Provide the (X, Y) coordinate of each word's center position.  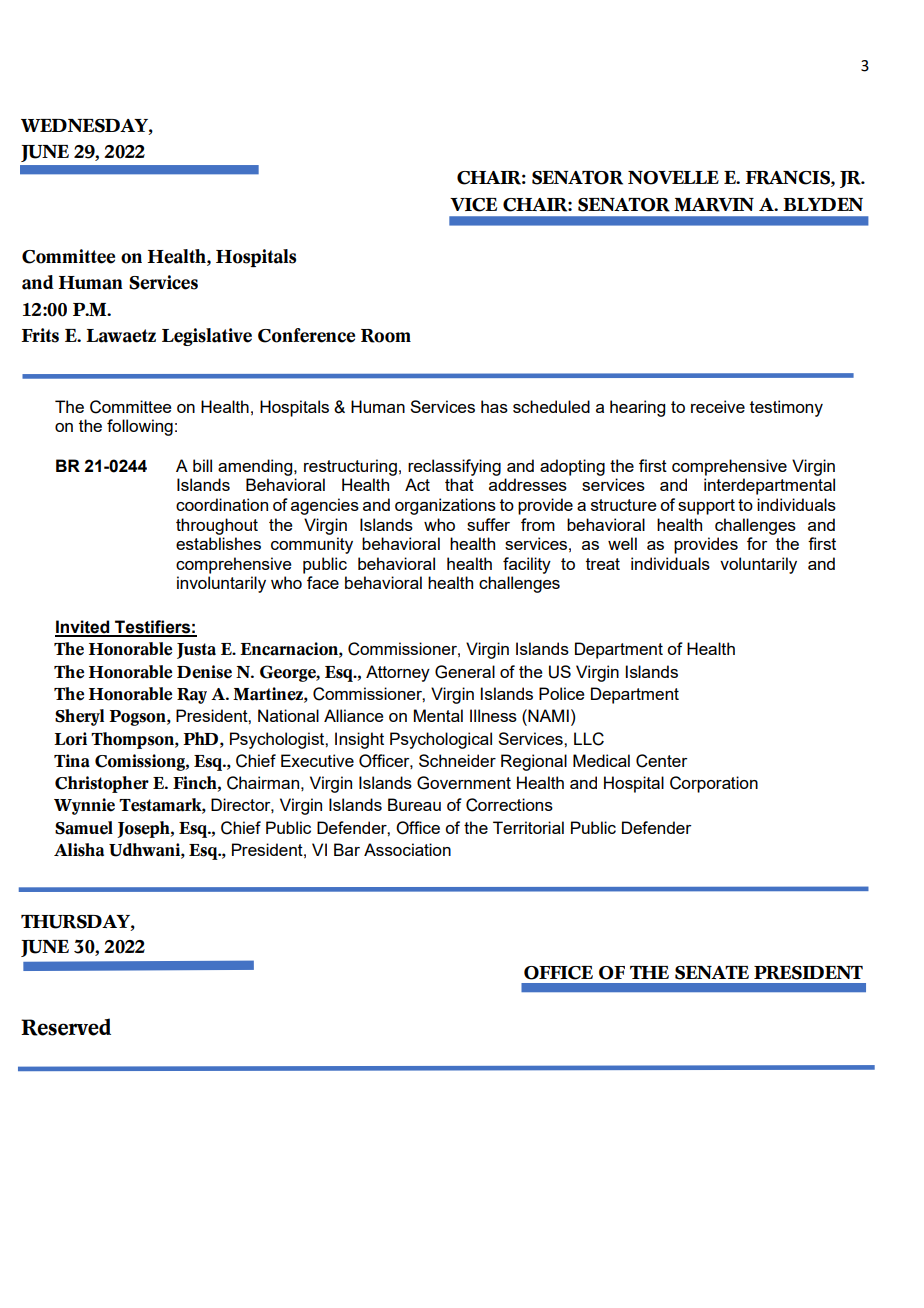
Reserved (66, 1027)
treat (603, 564)
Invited (83, 628)
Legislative (207, 337)
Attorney (398, 673)
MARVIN (714, 205)
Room (386, 336)
